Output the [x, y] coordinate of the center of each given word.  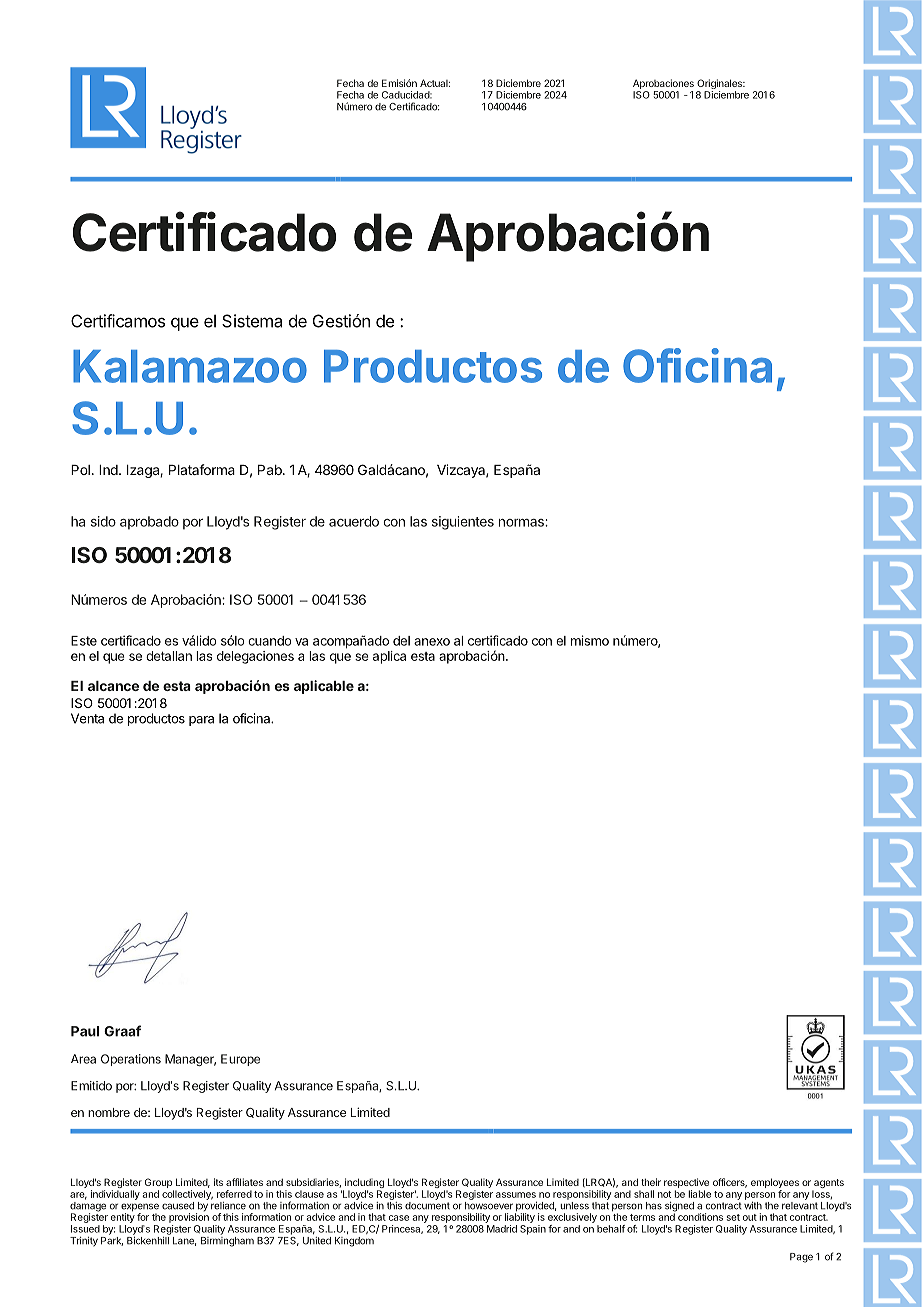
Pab [271, 470]
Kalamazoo [190, 366]
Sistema [252, 321]
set [733, 1217]
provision [189, 1217]
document [427, 1206]
